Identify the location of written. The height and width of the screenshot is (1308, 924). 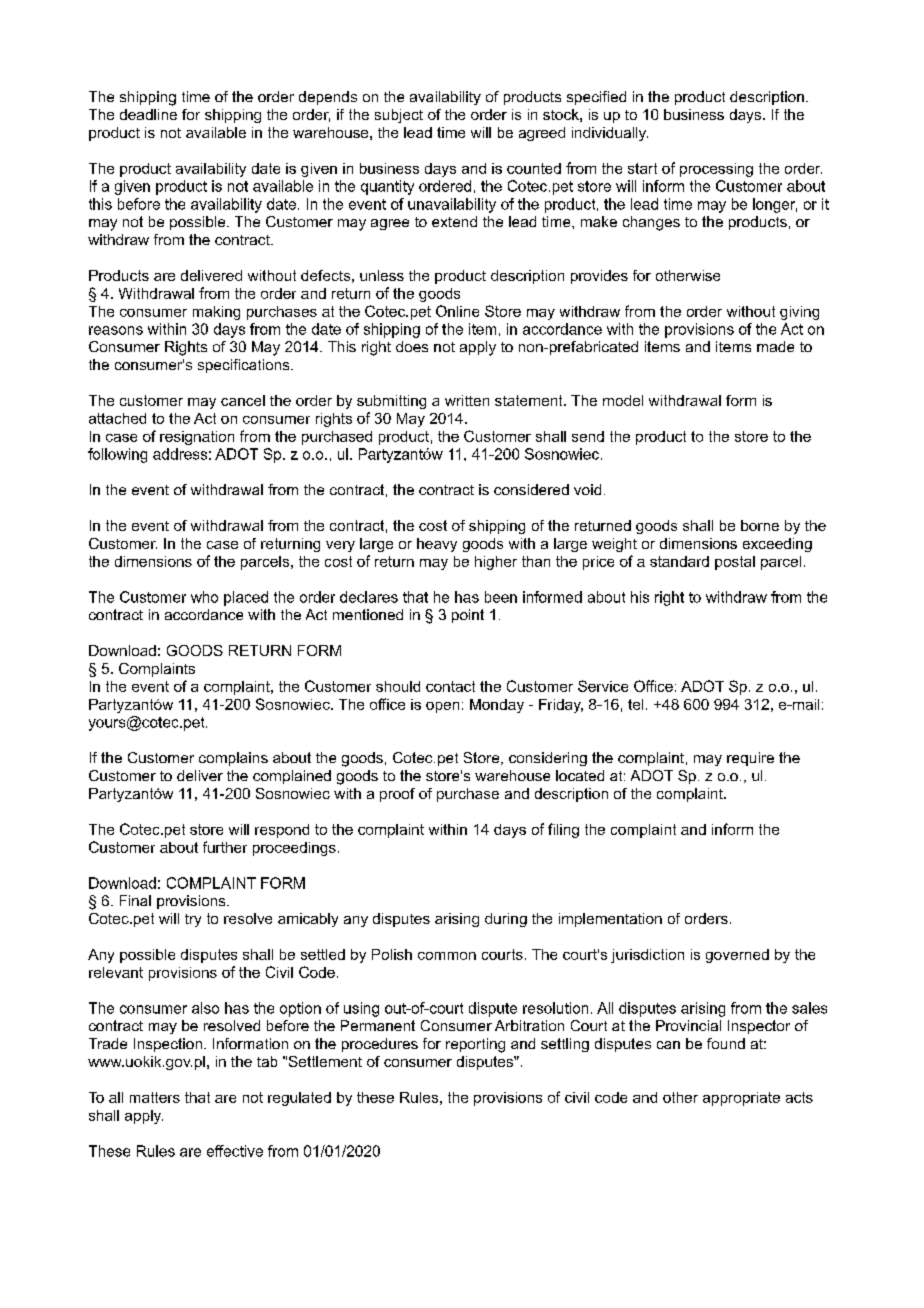
(467, 400).
